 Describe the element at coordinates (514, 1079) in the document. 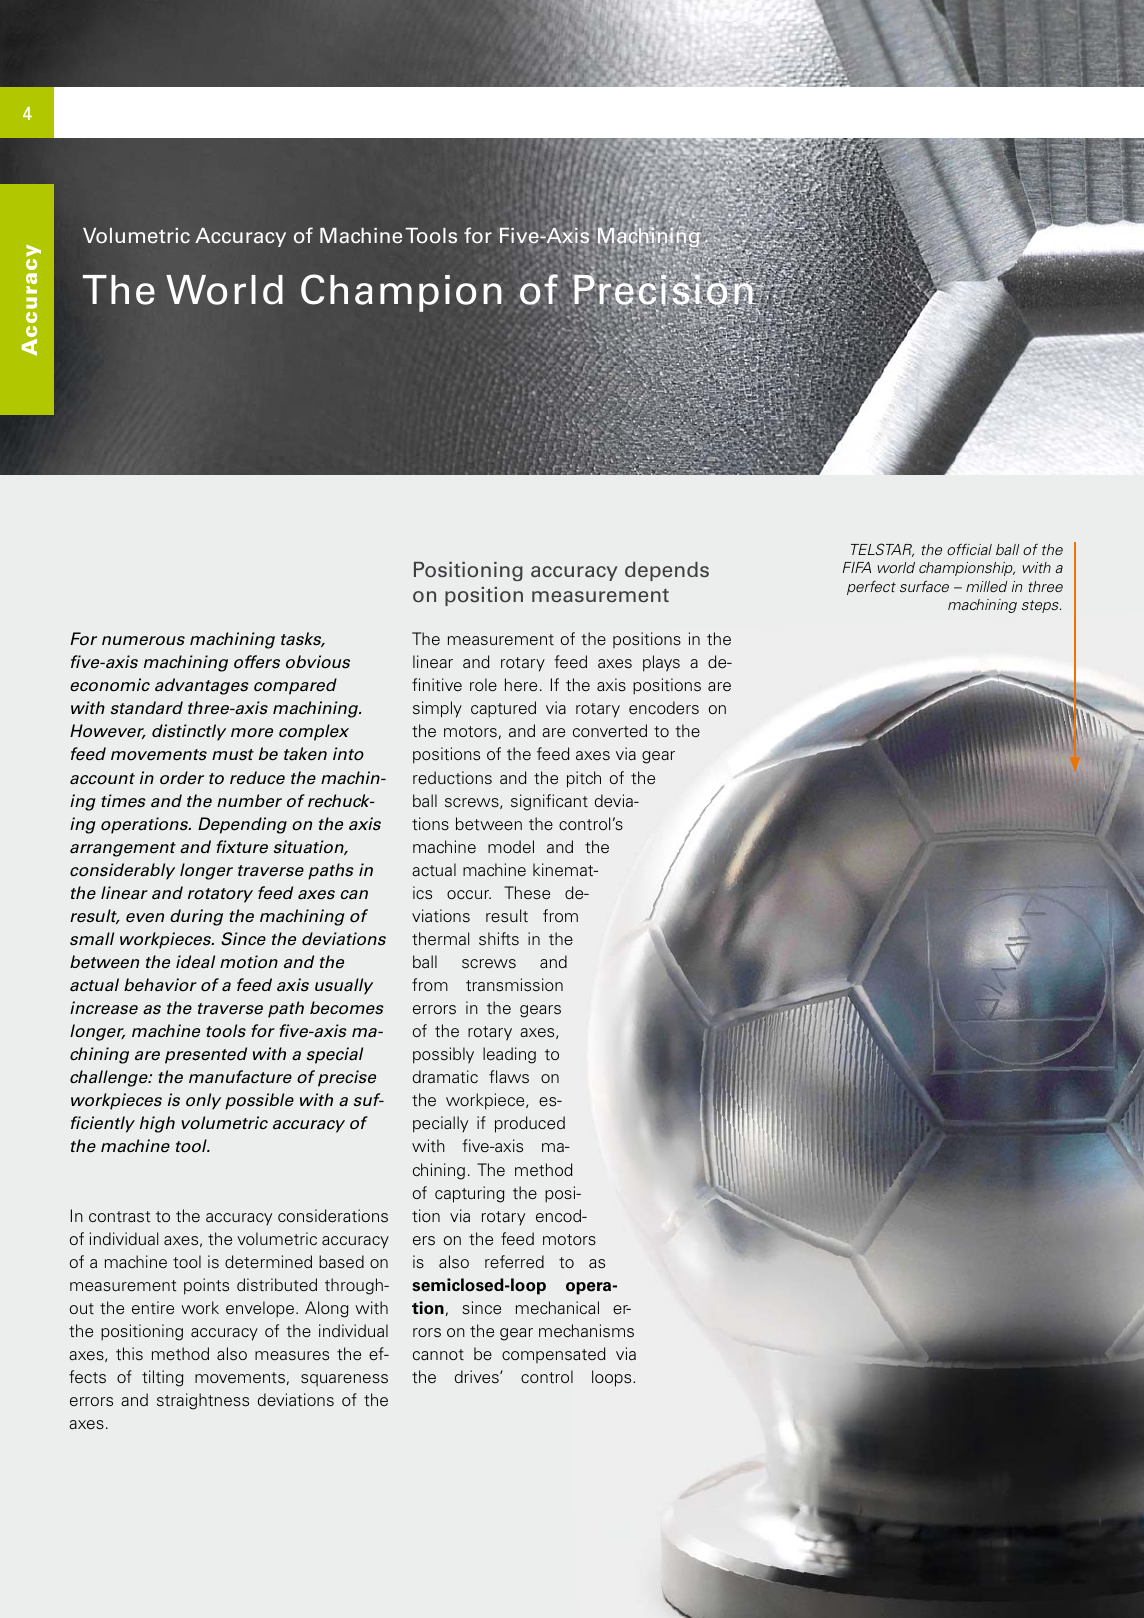

I see `aws` at that location.
